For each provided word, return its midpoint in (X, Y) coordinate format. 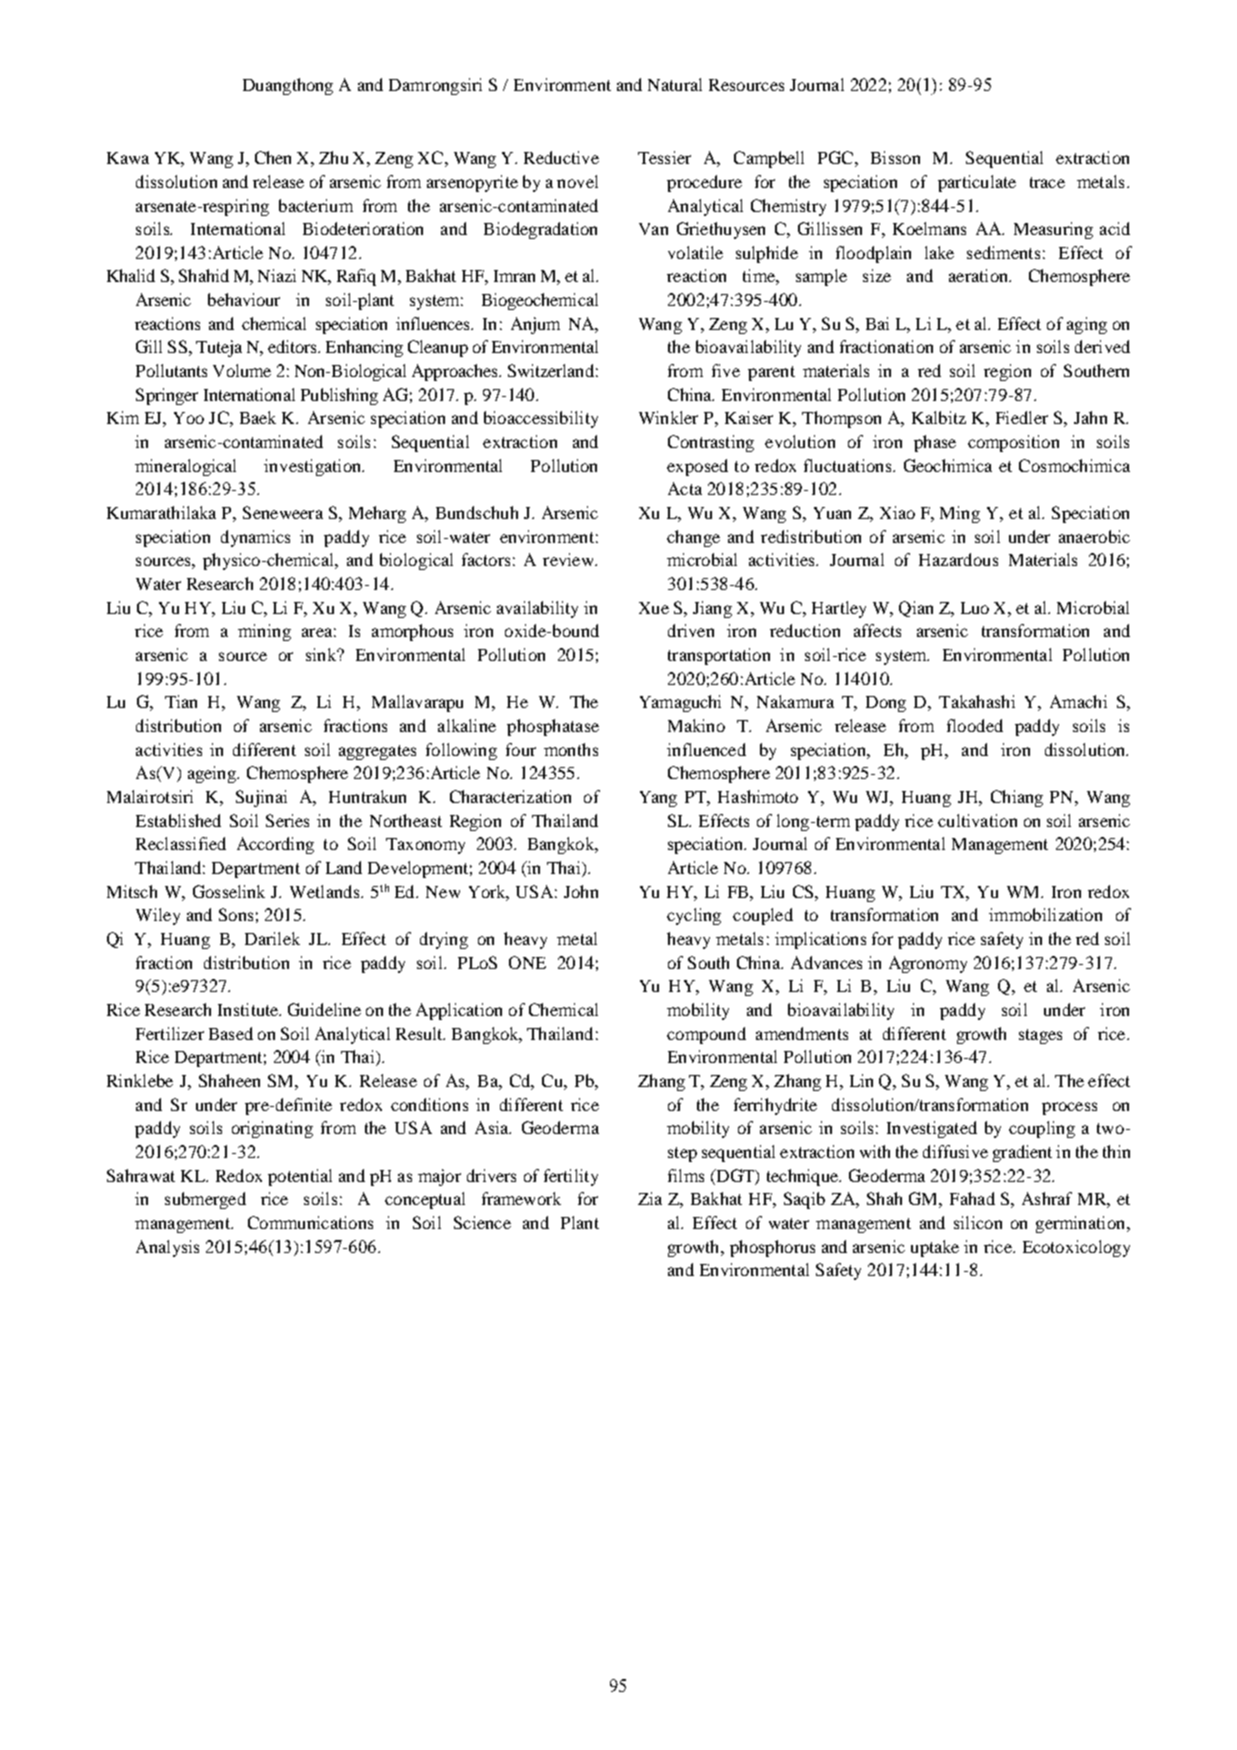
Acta (685, 488)
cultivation (977, 820)
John (581, 891)
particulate (977, 183)
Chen (273, 157)
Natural (675, 84)
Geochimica (948, 465)
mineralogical (185, 467)
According (275, 845)
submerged (205, 1200)
